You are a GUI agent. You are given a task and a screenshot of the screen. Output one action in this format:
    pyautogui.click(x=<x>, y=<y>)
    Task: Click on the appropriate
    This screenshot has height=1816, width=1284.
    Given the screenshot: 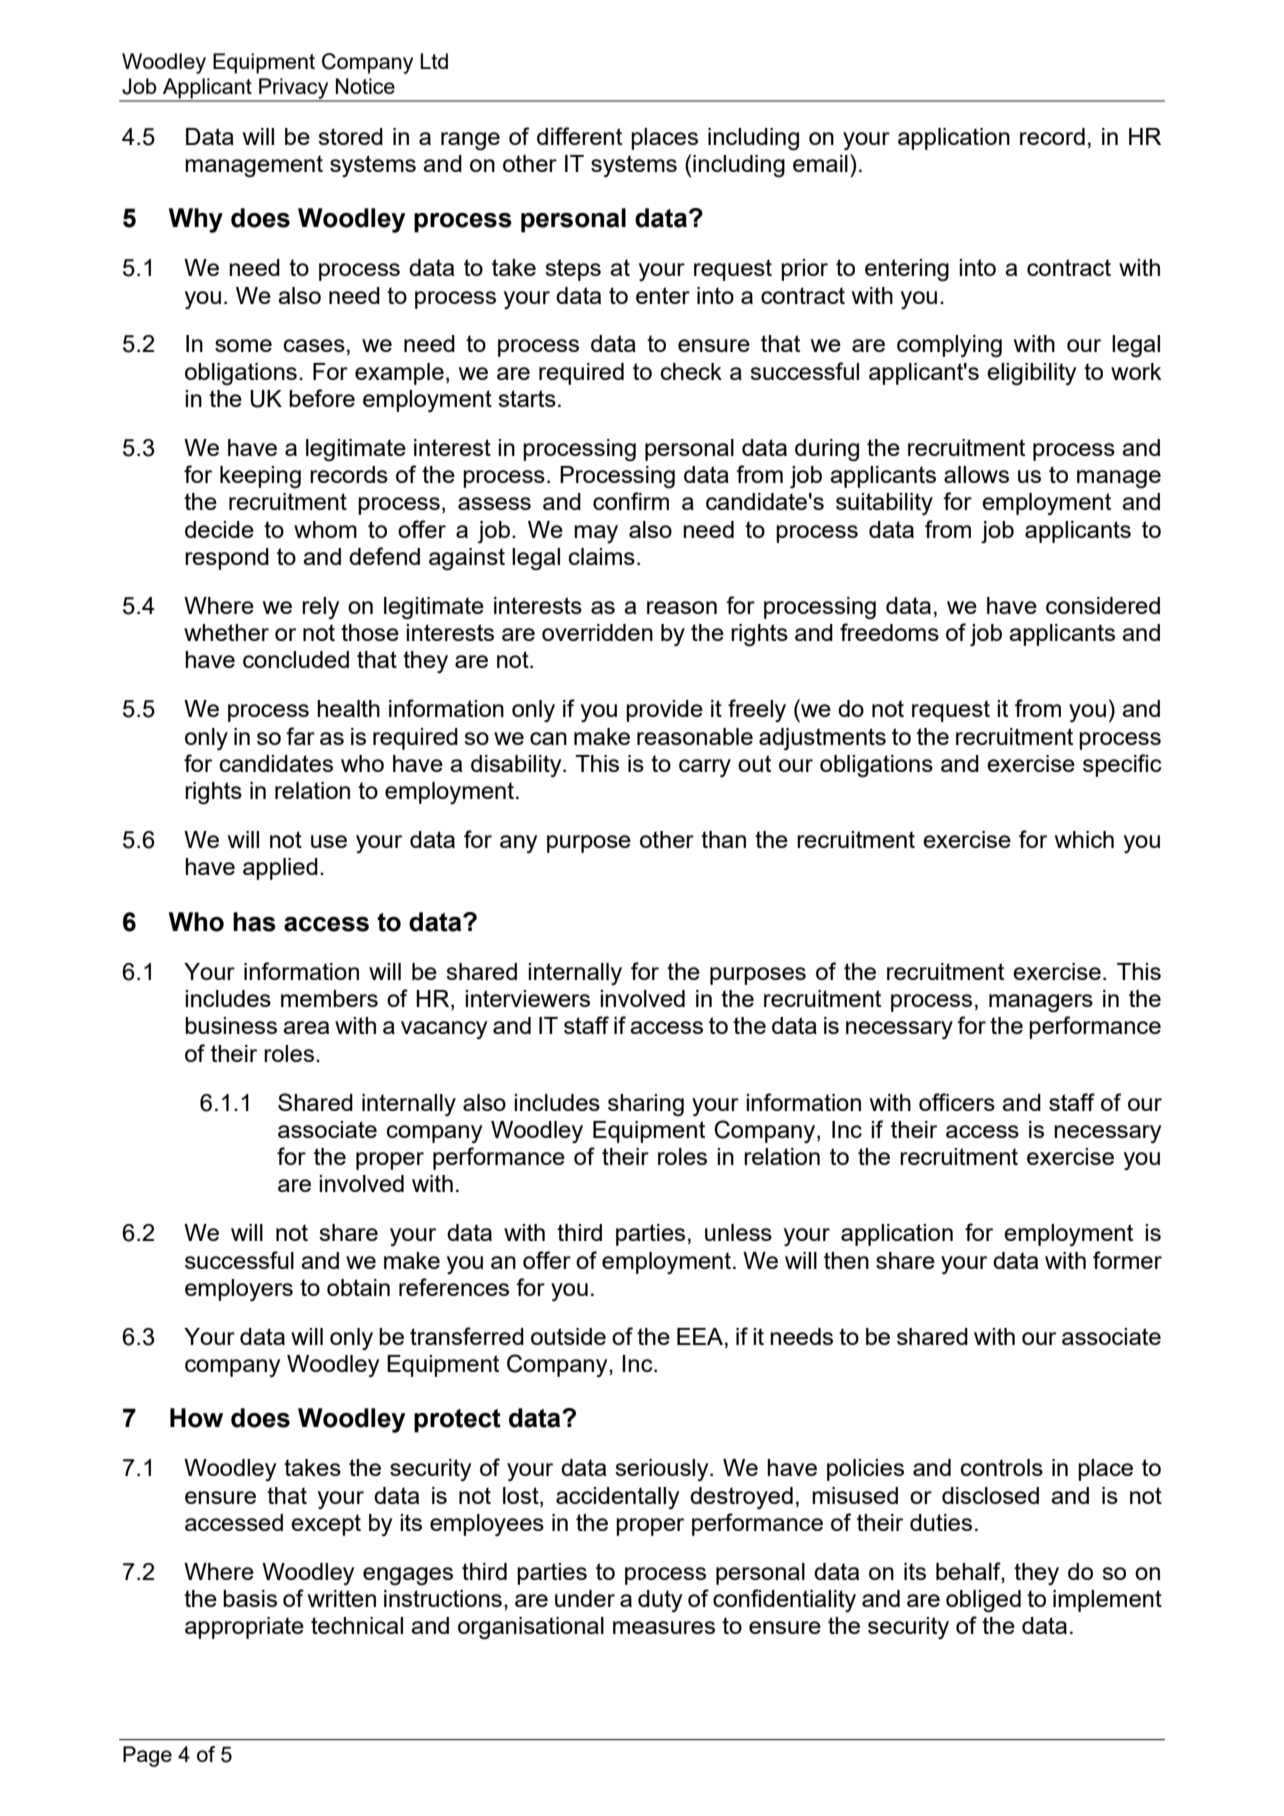 What is the action you would take?
    pyautogui.click(x=244, y=1628)
